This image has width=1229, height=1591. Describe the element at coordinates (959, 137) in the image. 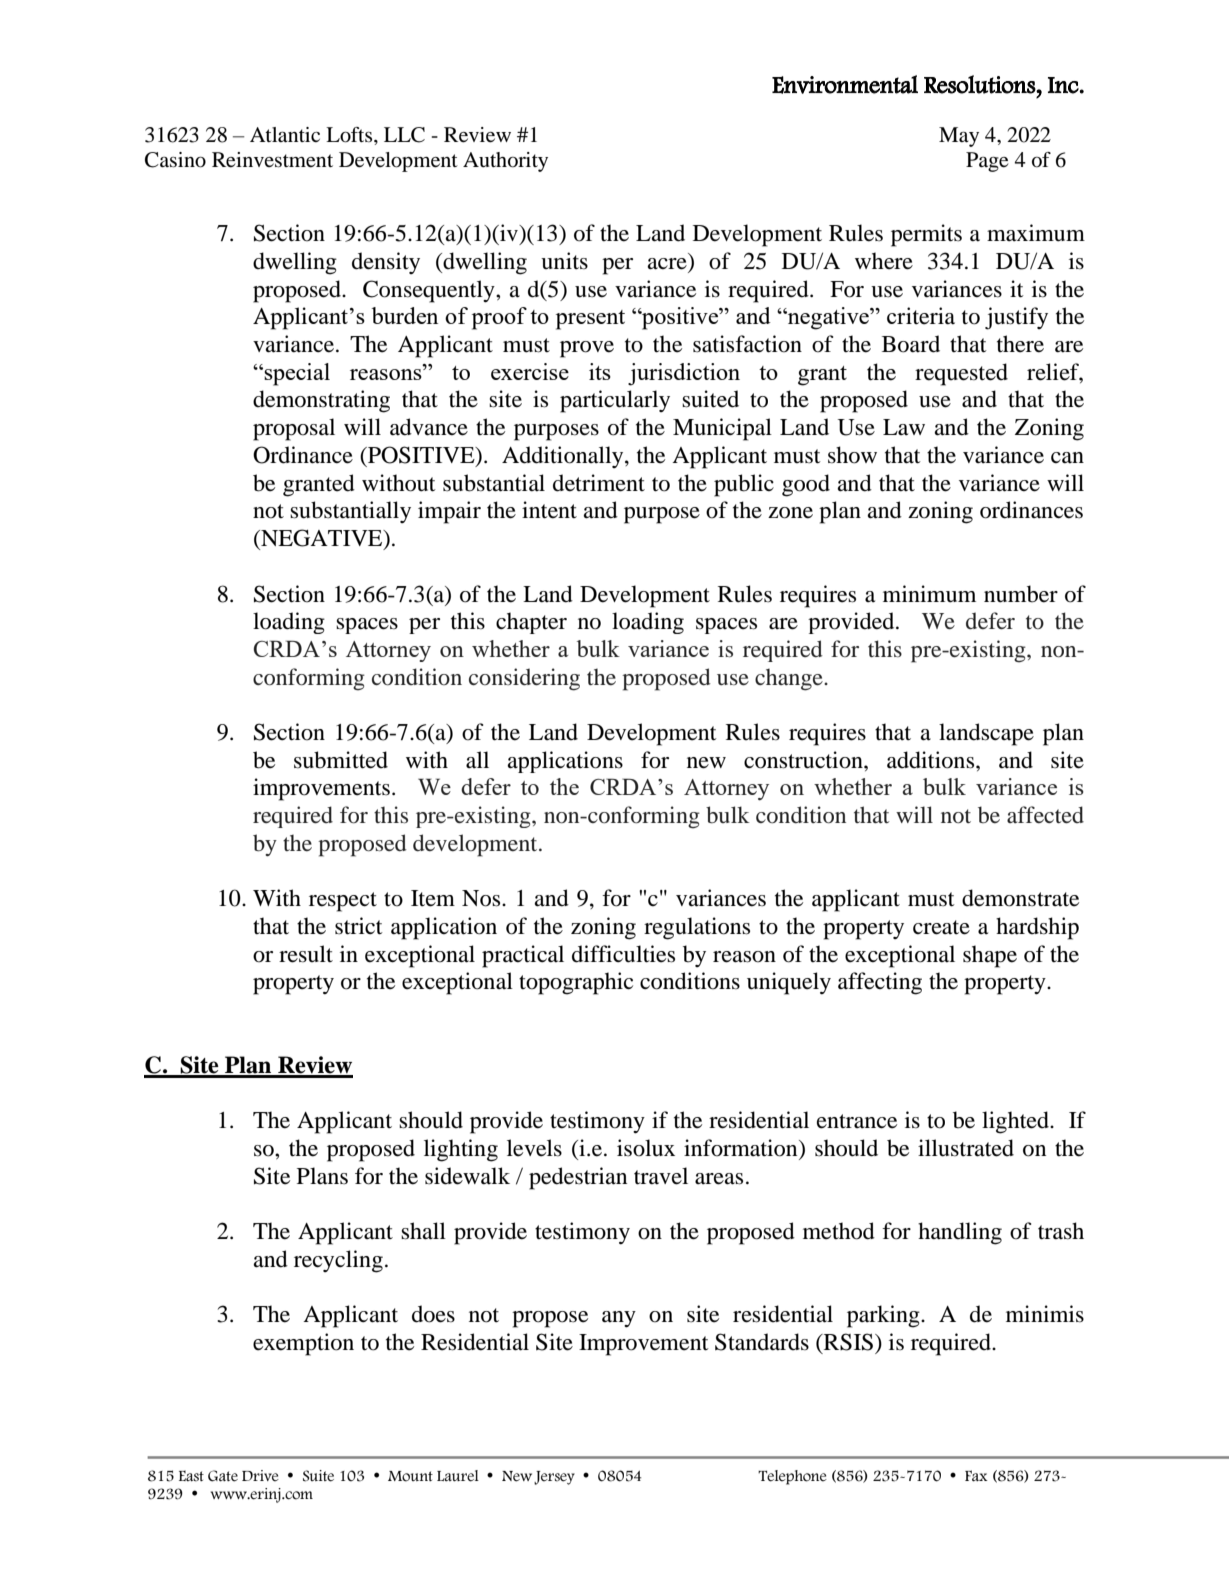

I see `May` at that location.
